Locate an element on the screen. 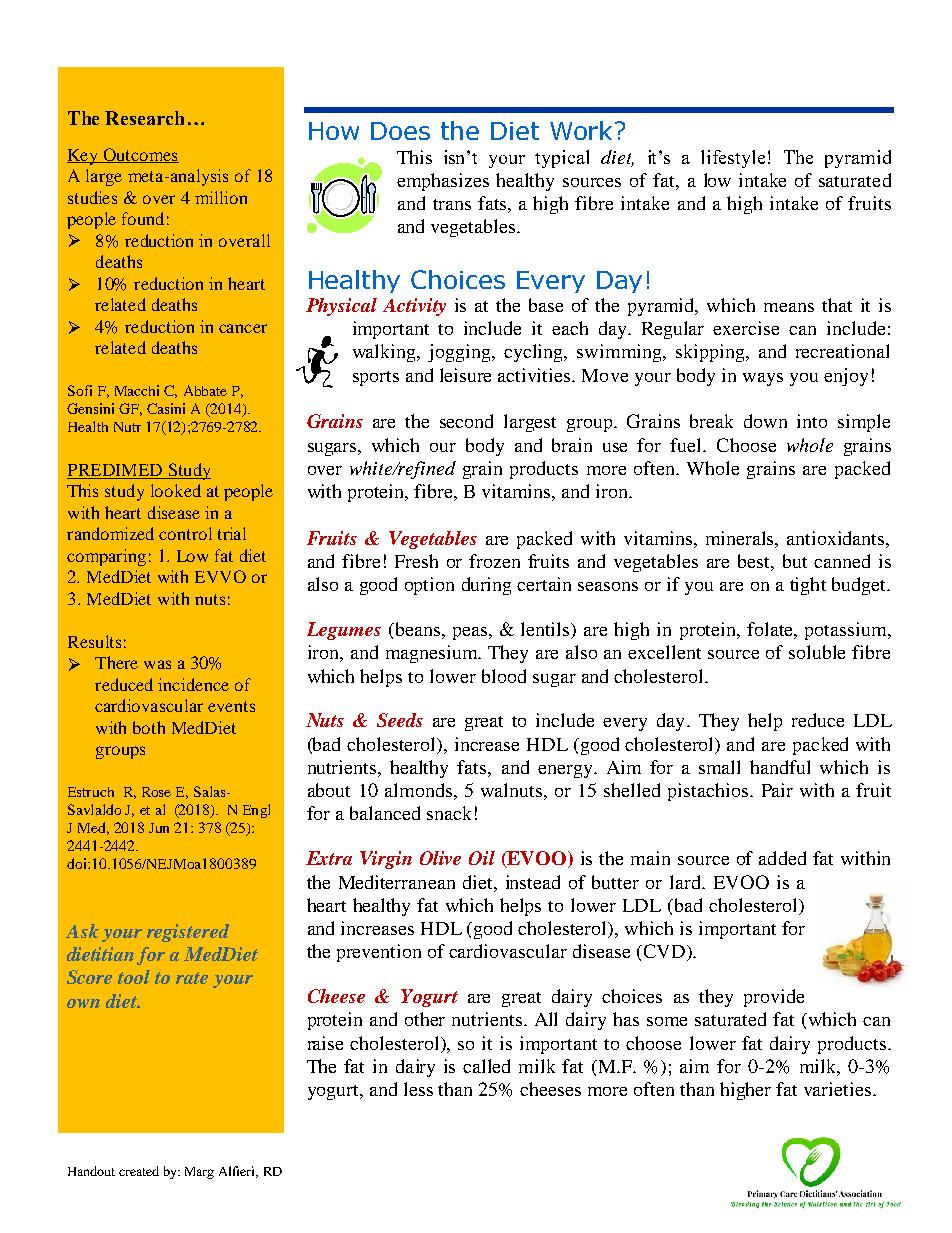  lifestyle is located at coordinates (733, 159).
